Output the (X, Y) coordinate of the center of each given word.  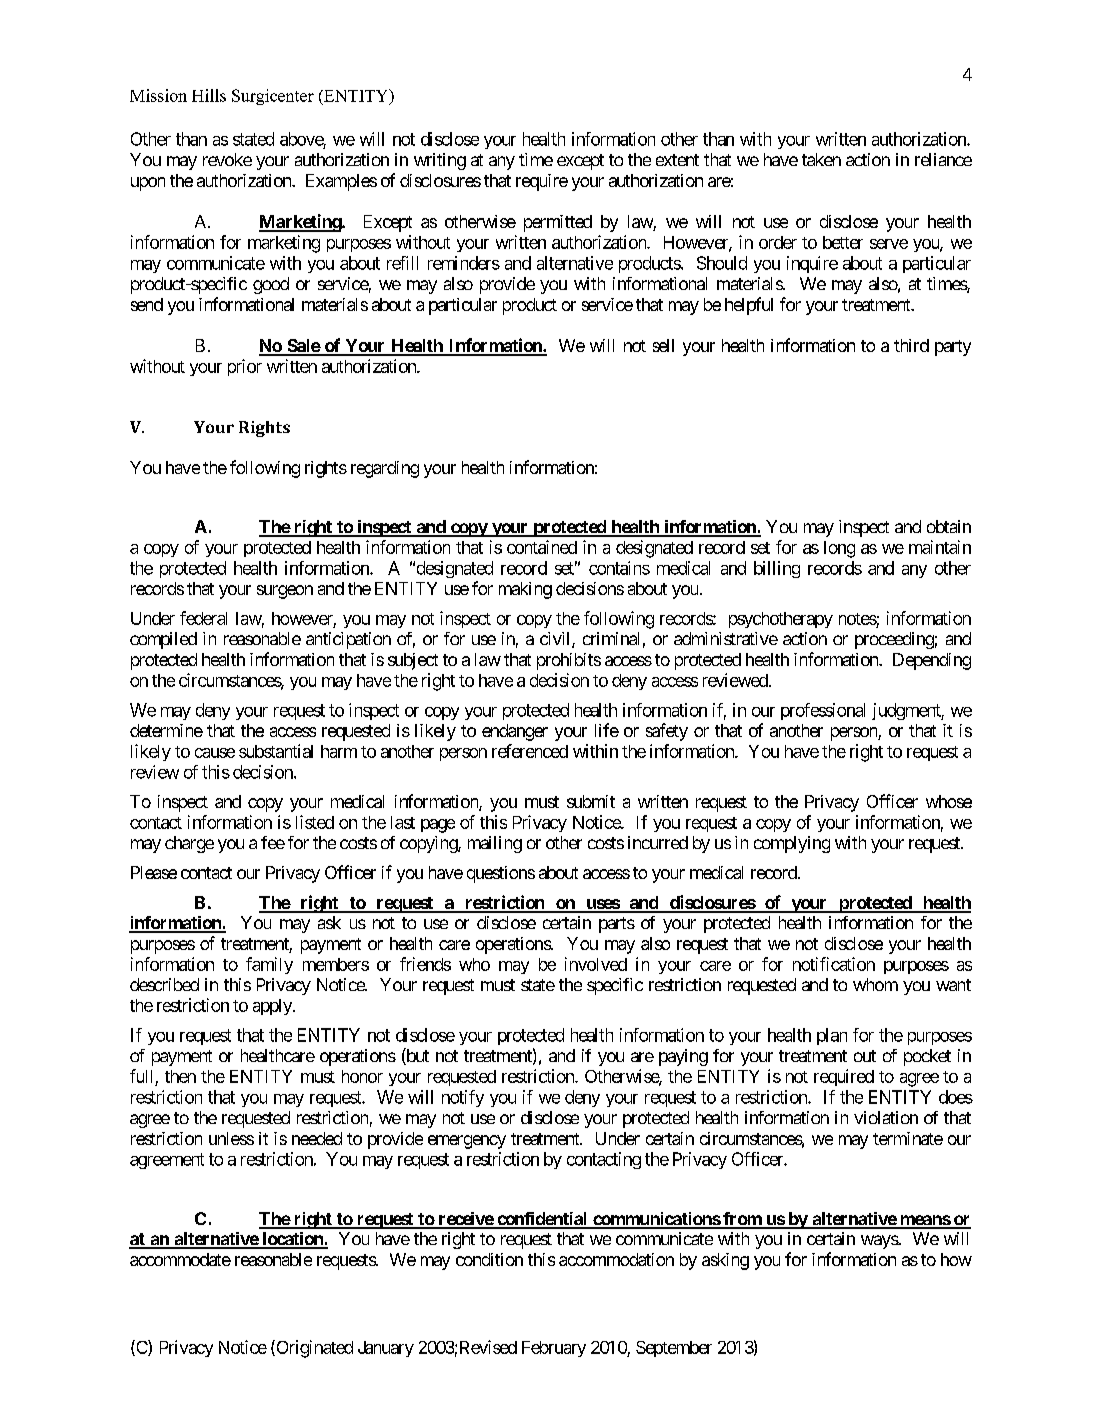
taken (821, 159)
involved (596, 964)
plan (832, 1036)
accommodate (180, 1259)
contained (542, 547)
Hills (209, 95)
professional (823, 711)
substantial (276, 751)
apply (273, 1007)
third (911, 345)
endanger (515, 732)
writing (440, 161)
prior (245, 367)
